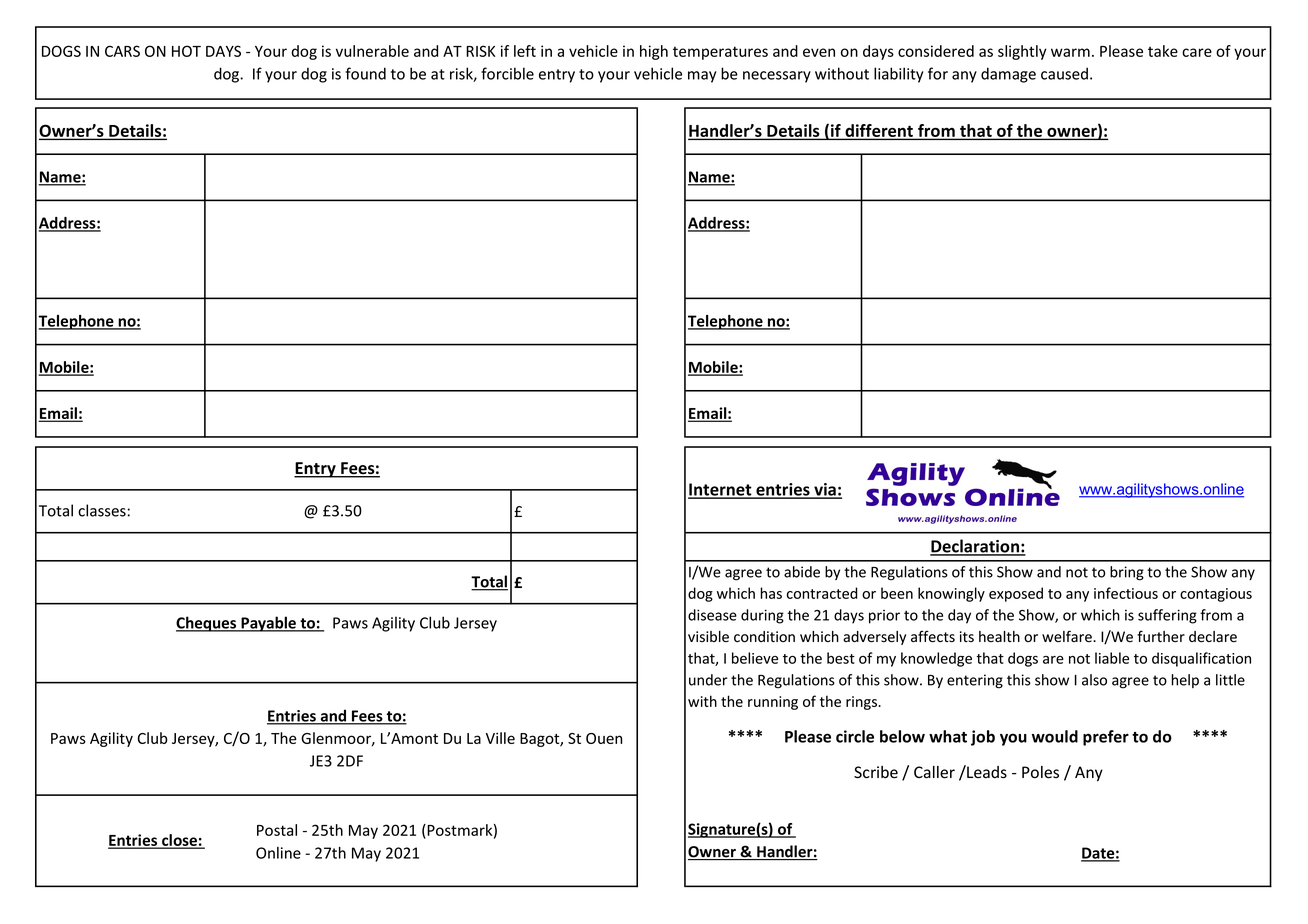 Image resolution: width=1308 pixels, height=924 pixels. What do you see at coordinates (1064, 73) in the document?
I see `caused` at bounding box center [1064, 73].
